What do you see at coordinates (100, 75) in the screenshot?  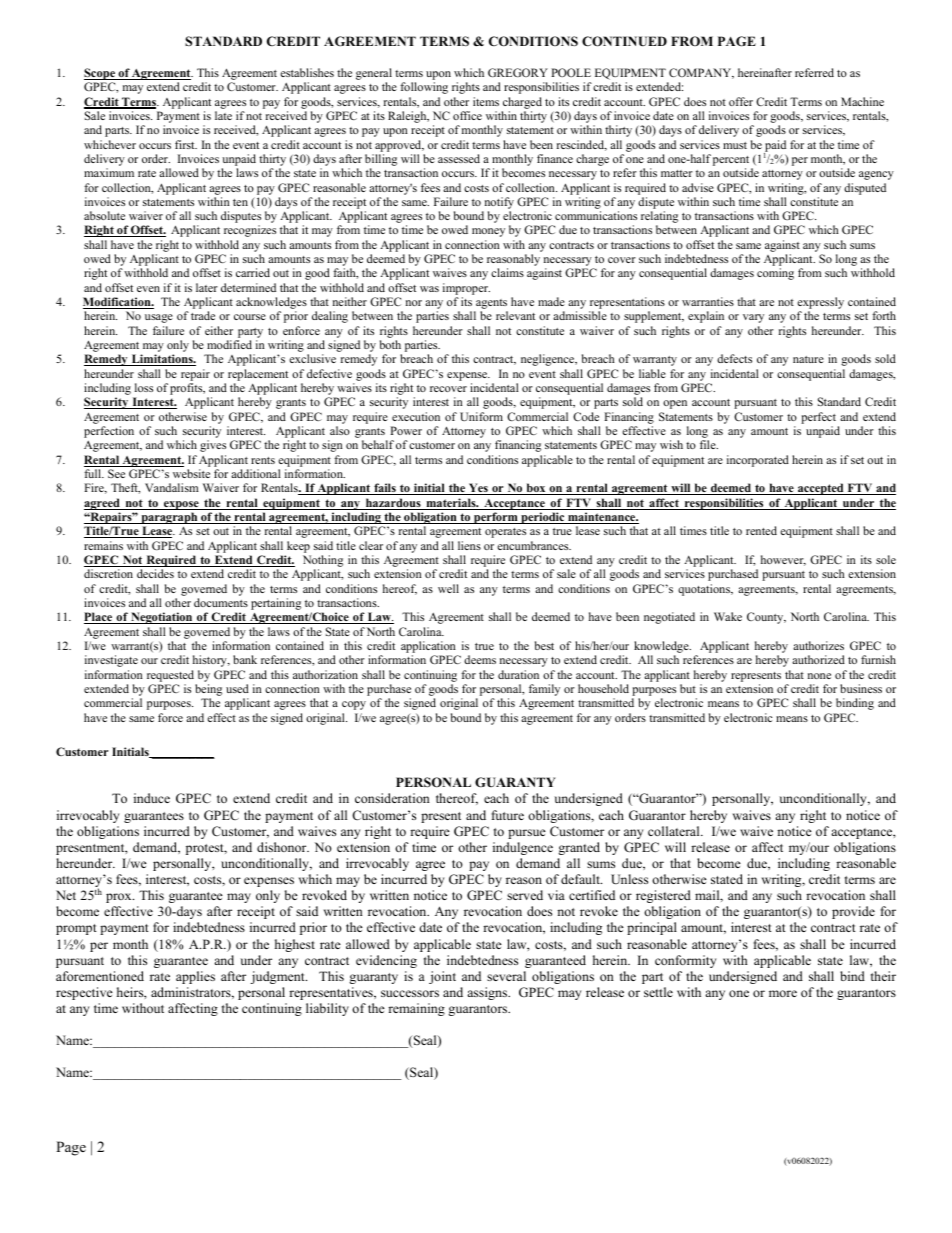 I see `Scope` at bounding box center [100, 75].
